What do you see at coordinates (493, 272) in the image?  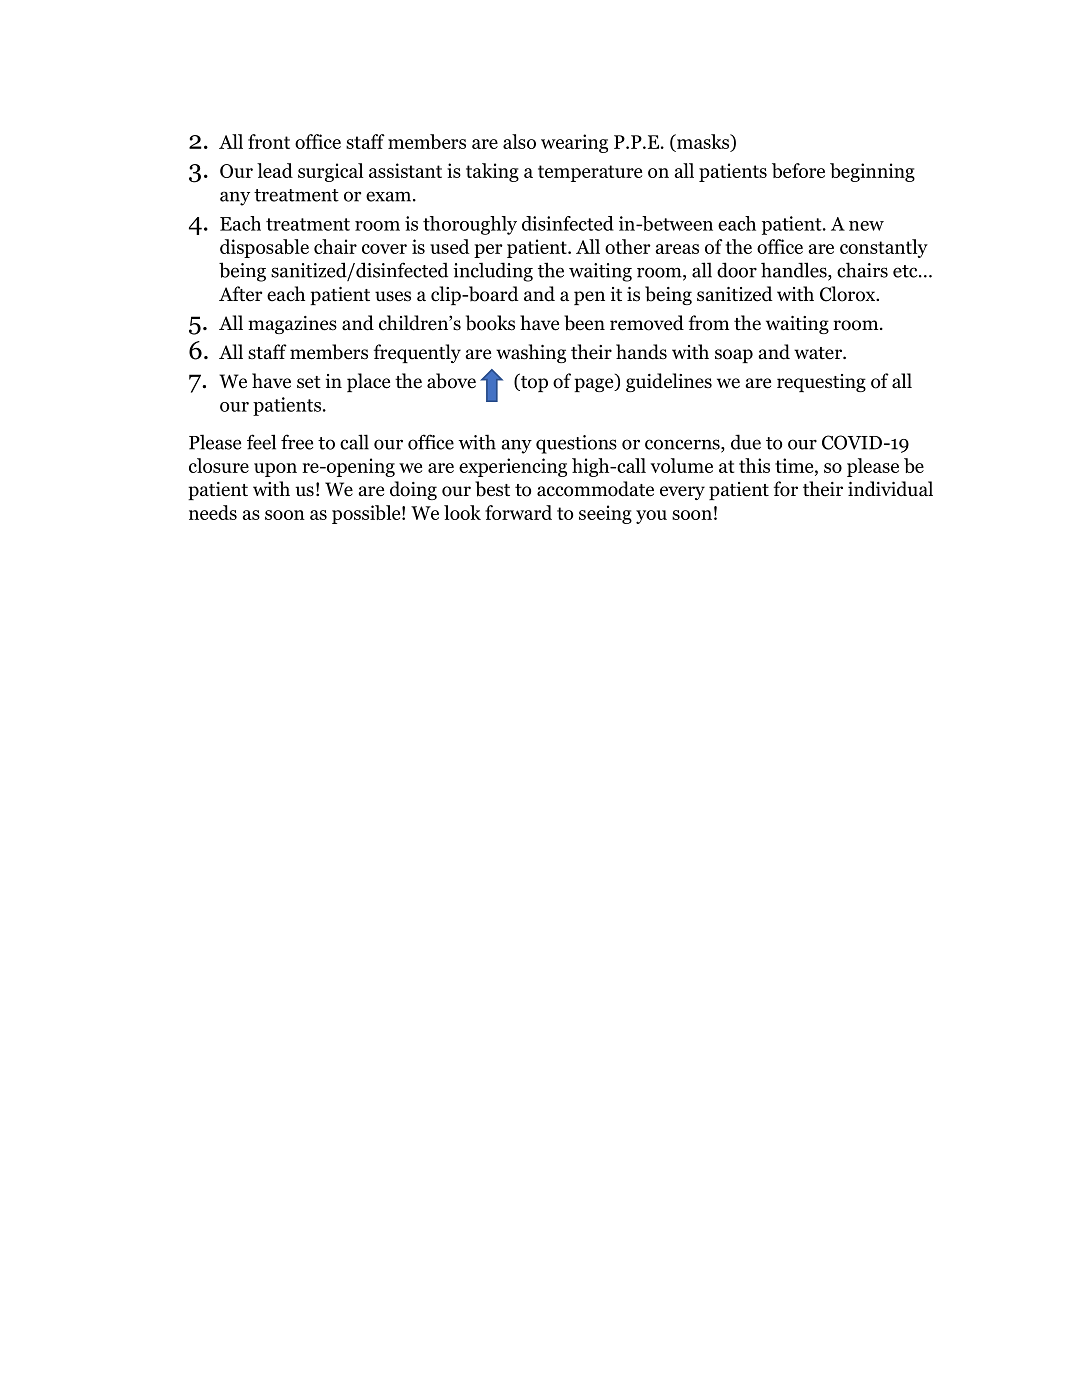 I see `including` at bounding box center [493, 272].
